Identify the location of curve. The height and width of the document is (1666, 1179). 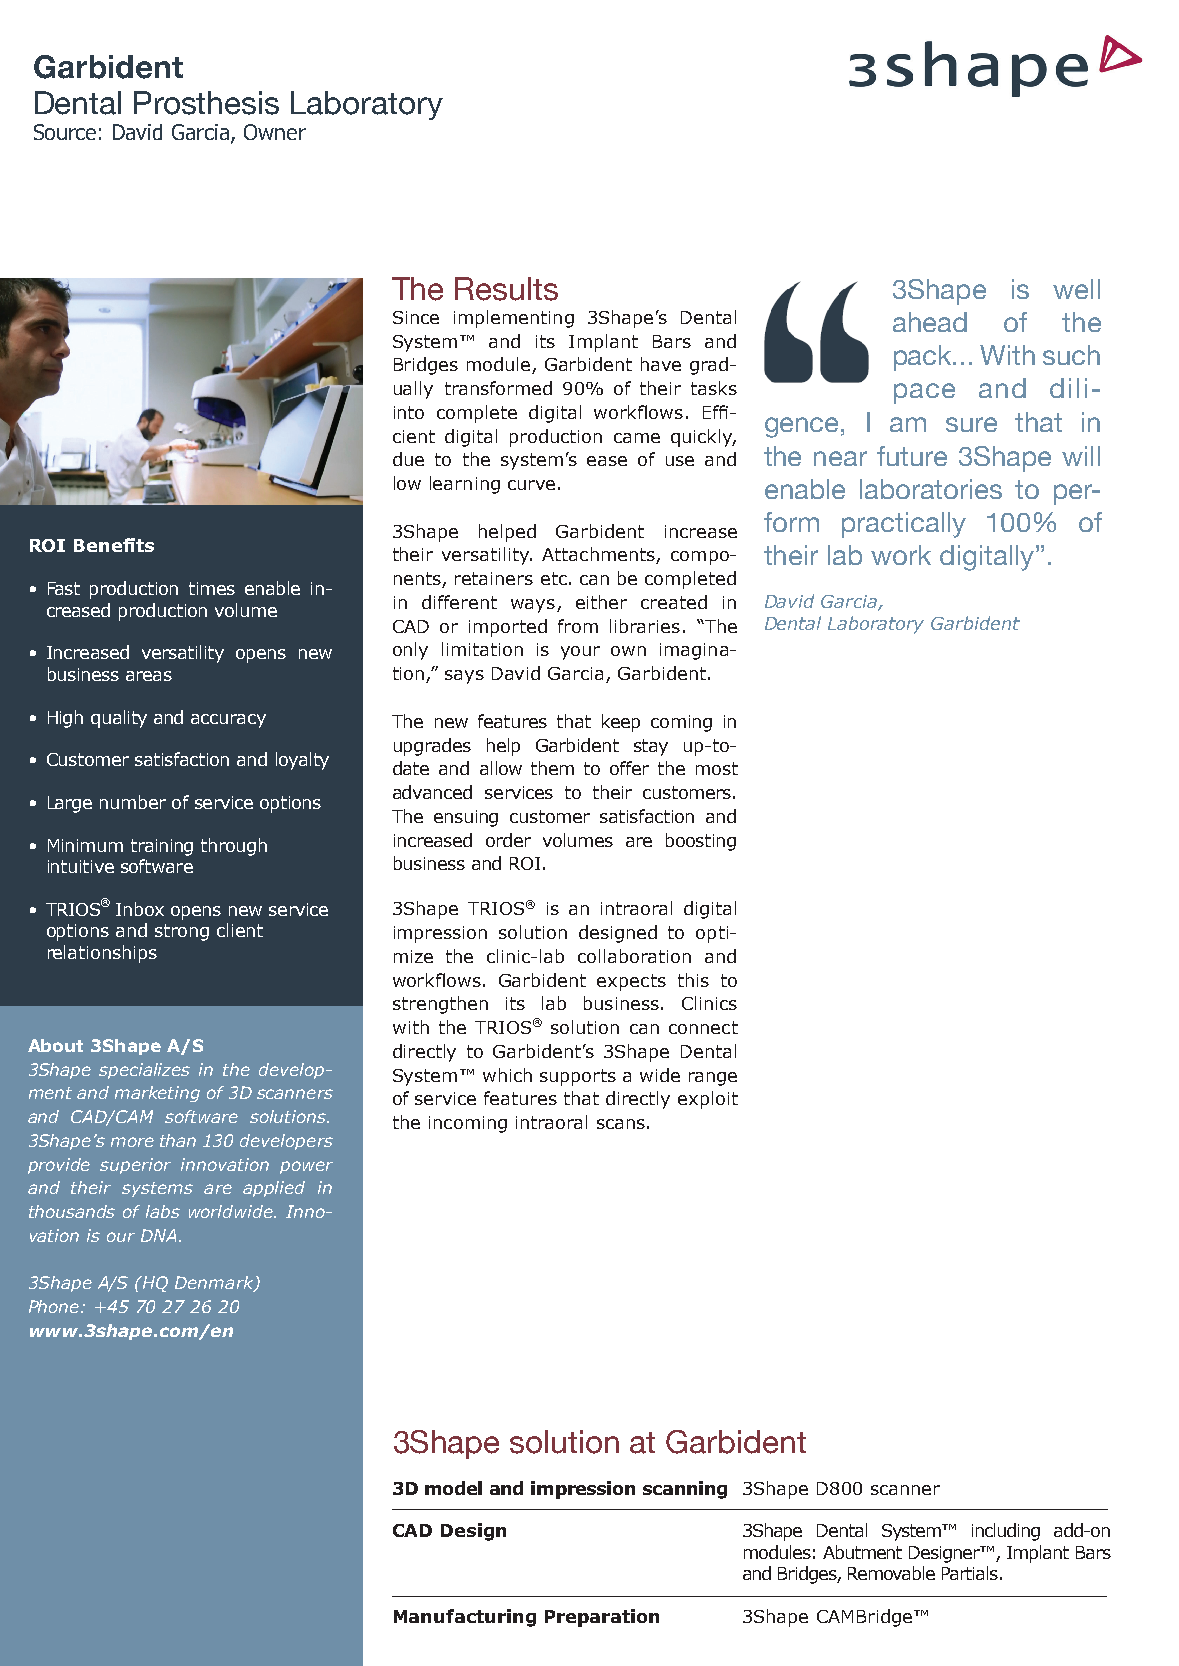
(531, 485).
